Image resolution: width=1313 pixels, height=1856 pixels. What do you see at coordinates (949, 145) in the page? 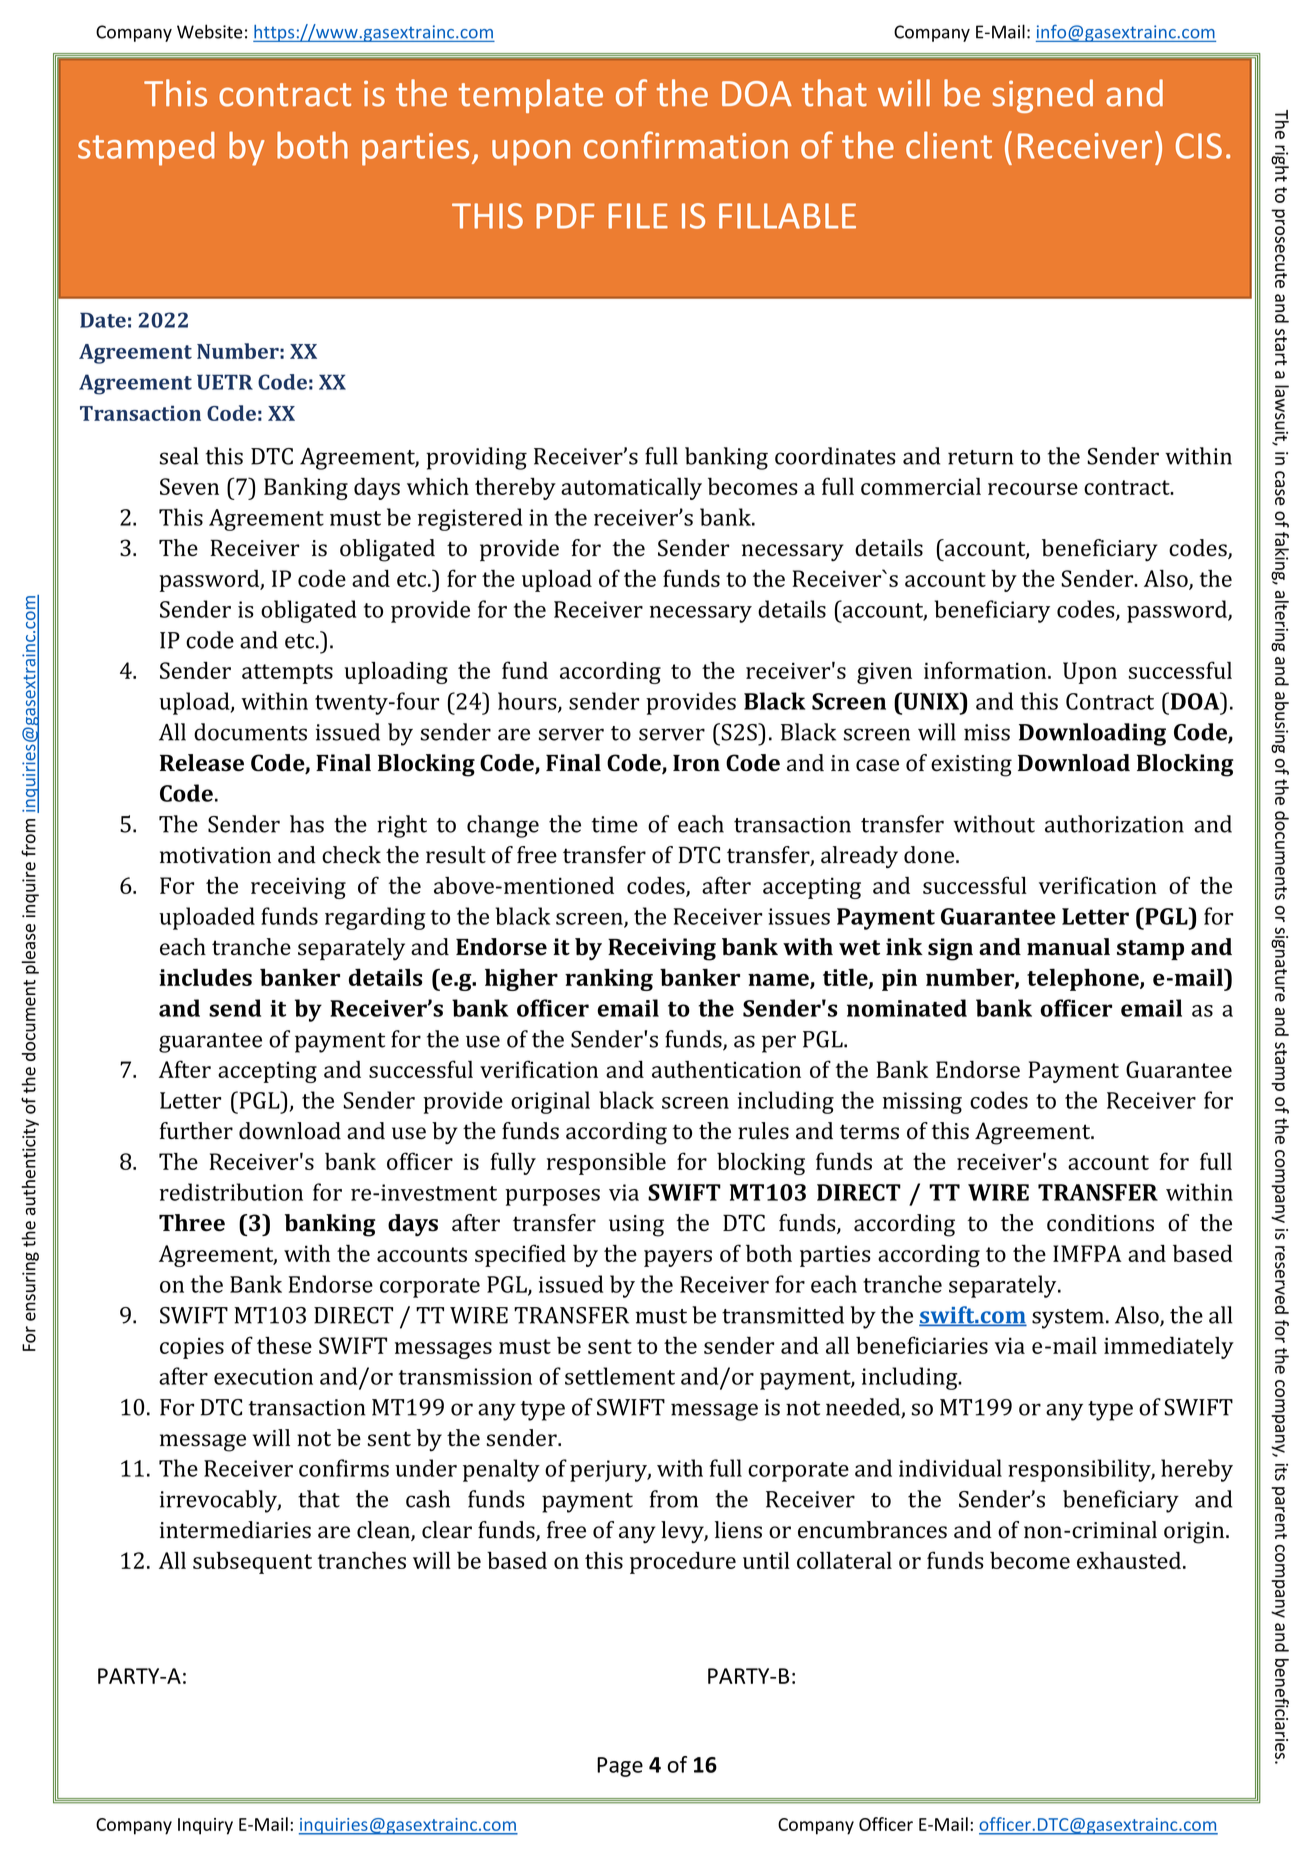
I see `client` at bounding box center [949, 145].
